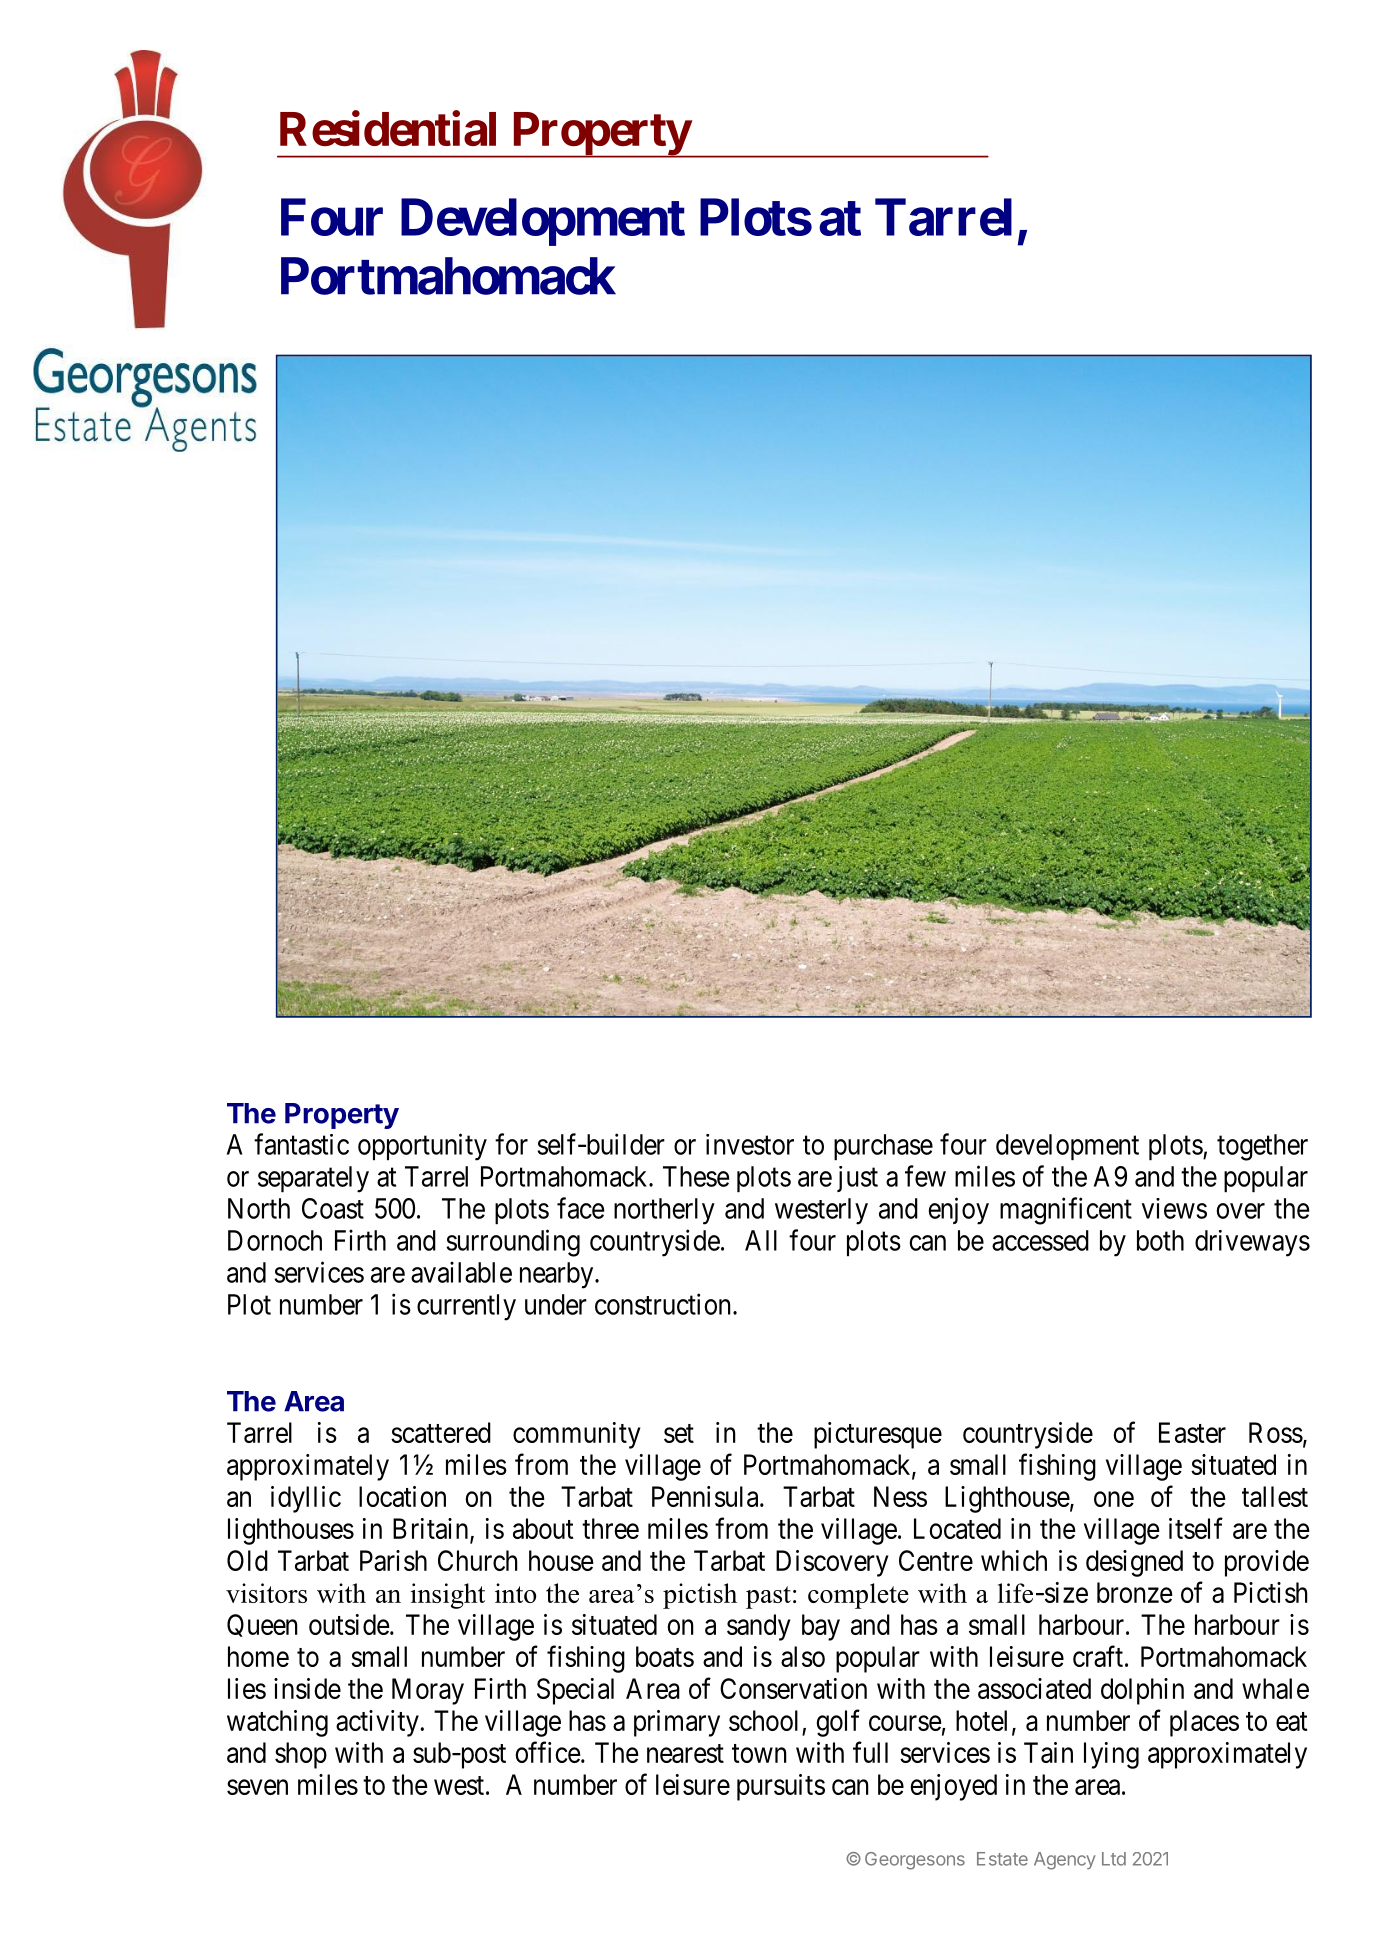 The width and height of the document is (1381, 1953). I want to click on Ltd, so click(1114, 1859).
